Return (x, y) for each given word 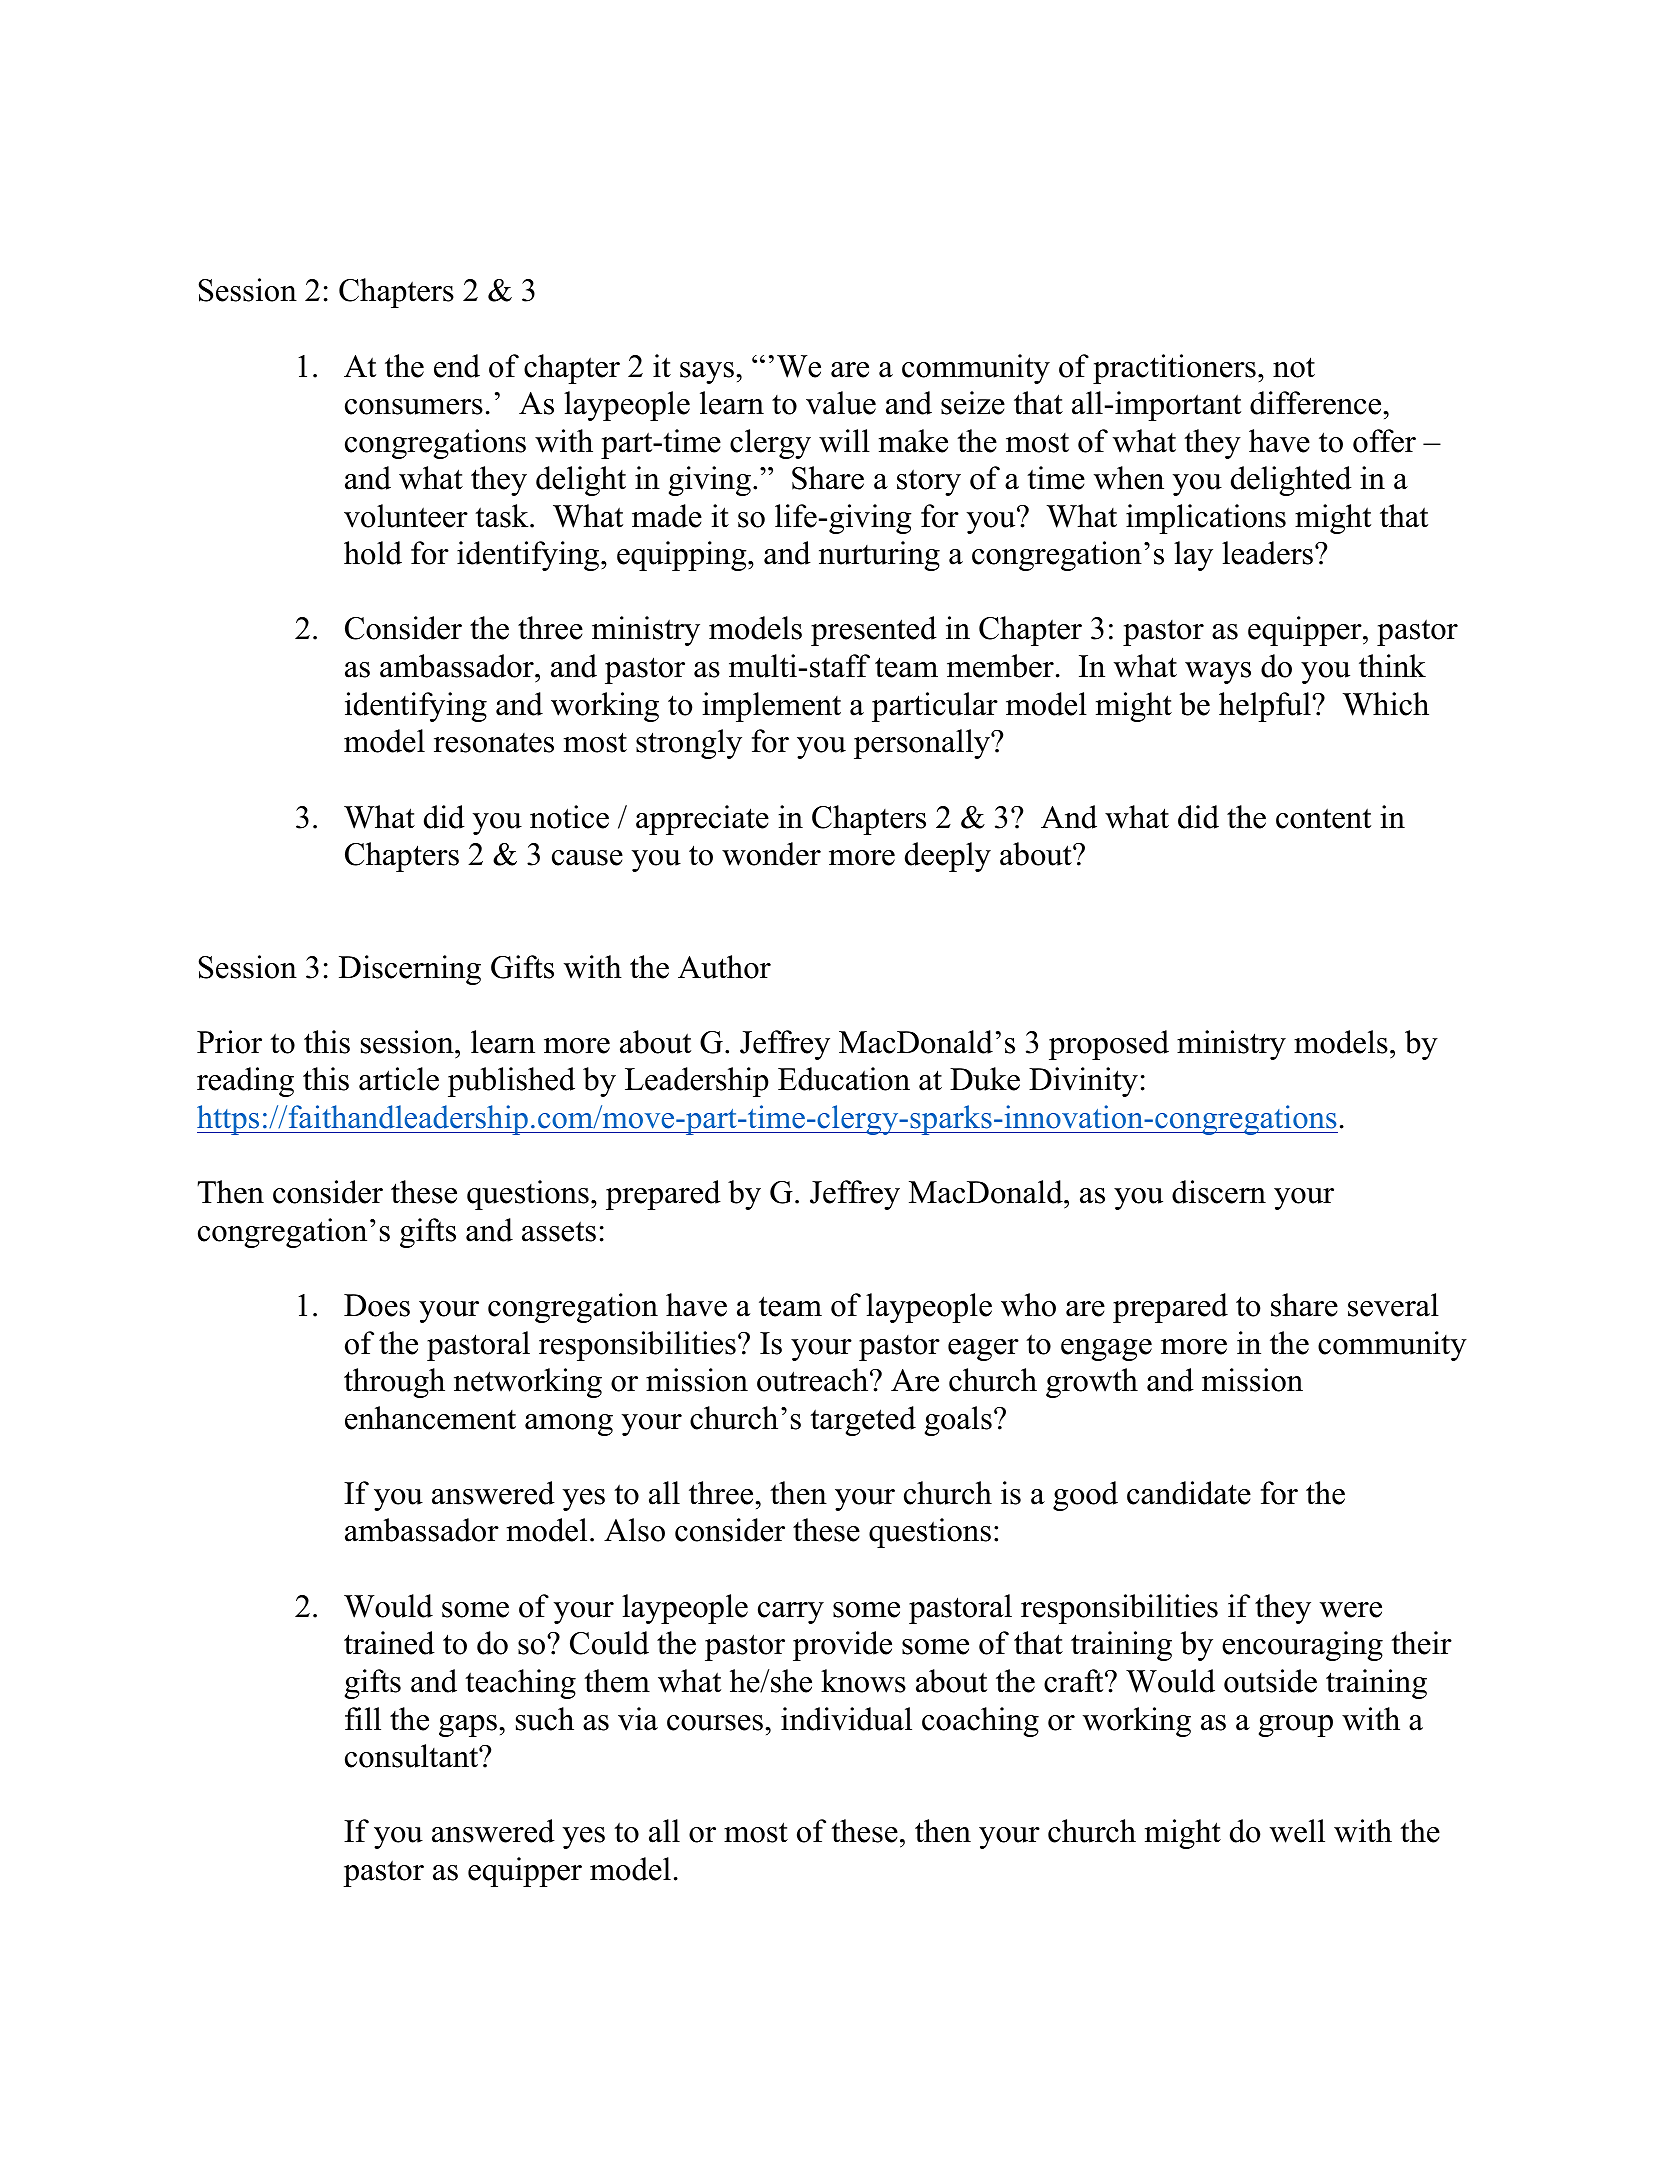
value (841, 403)
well (1297, 1831)
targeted (863, 1421)
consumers (414, 407)
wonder (771, 854)
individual (846, 1719)
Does (377, 1305)
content (1323, 818)
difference (1317, 403)
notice (569, 817)
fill (363, 1718)
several (1393, 1305)
